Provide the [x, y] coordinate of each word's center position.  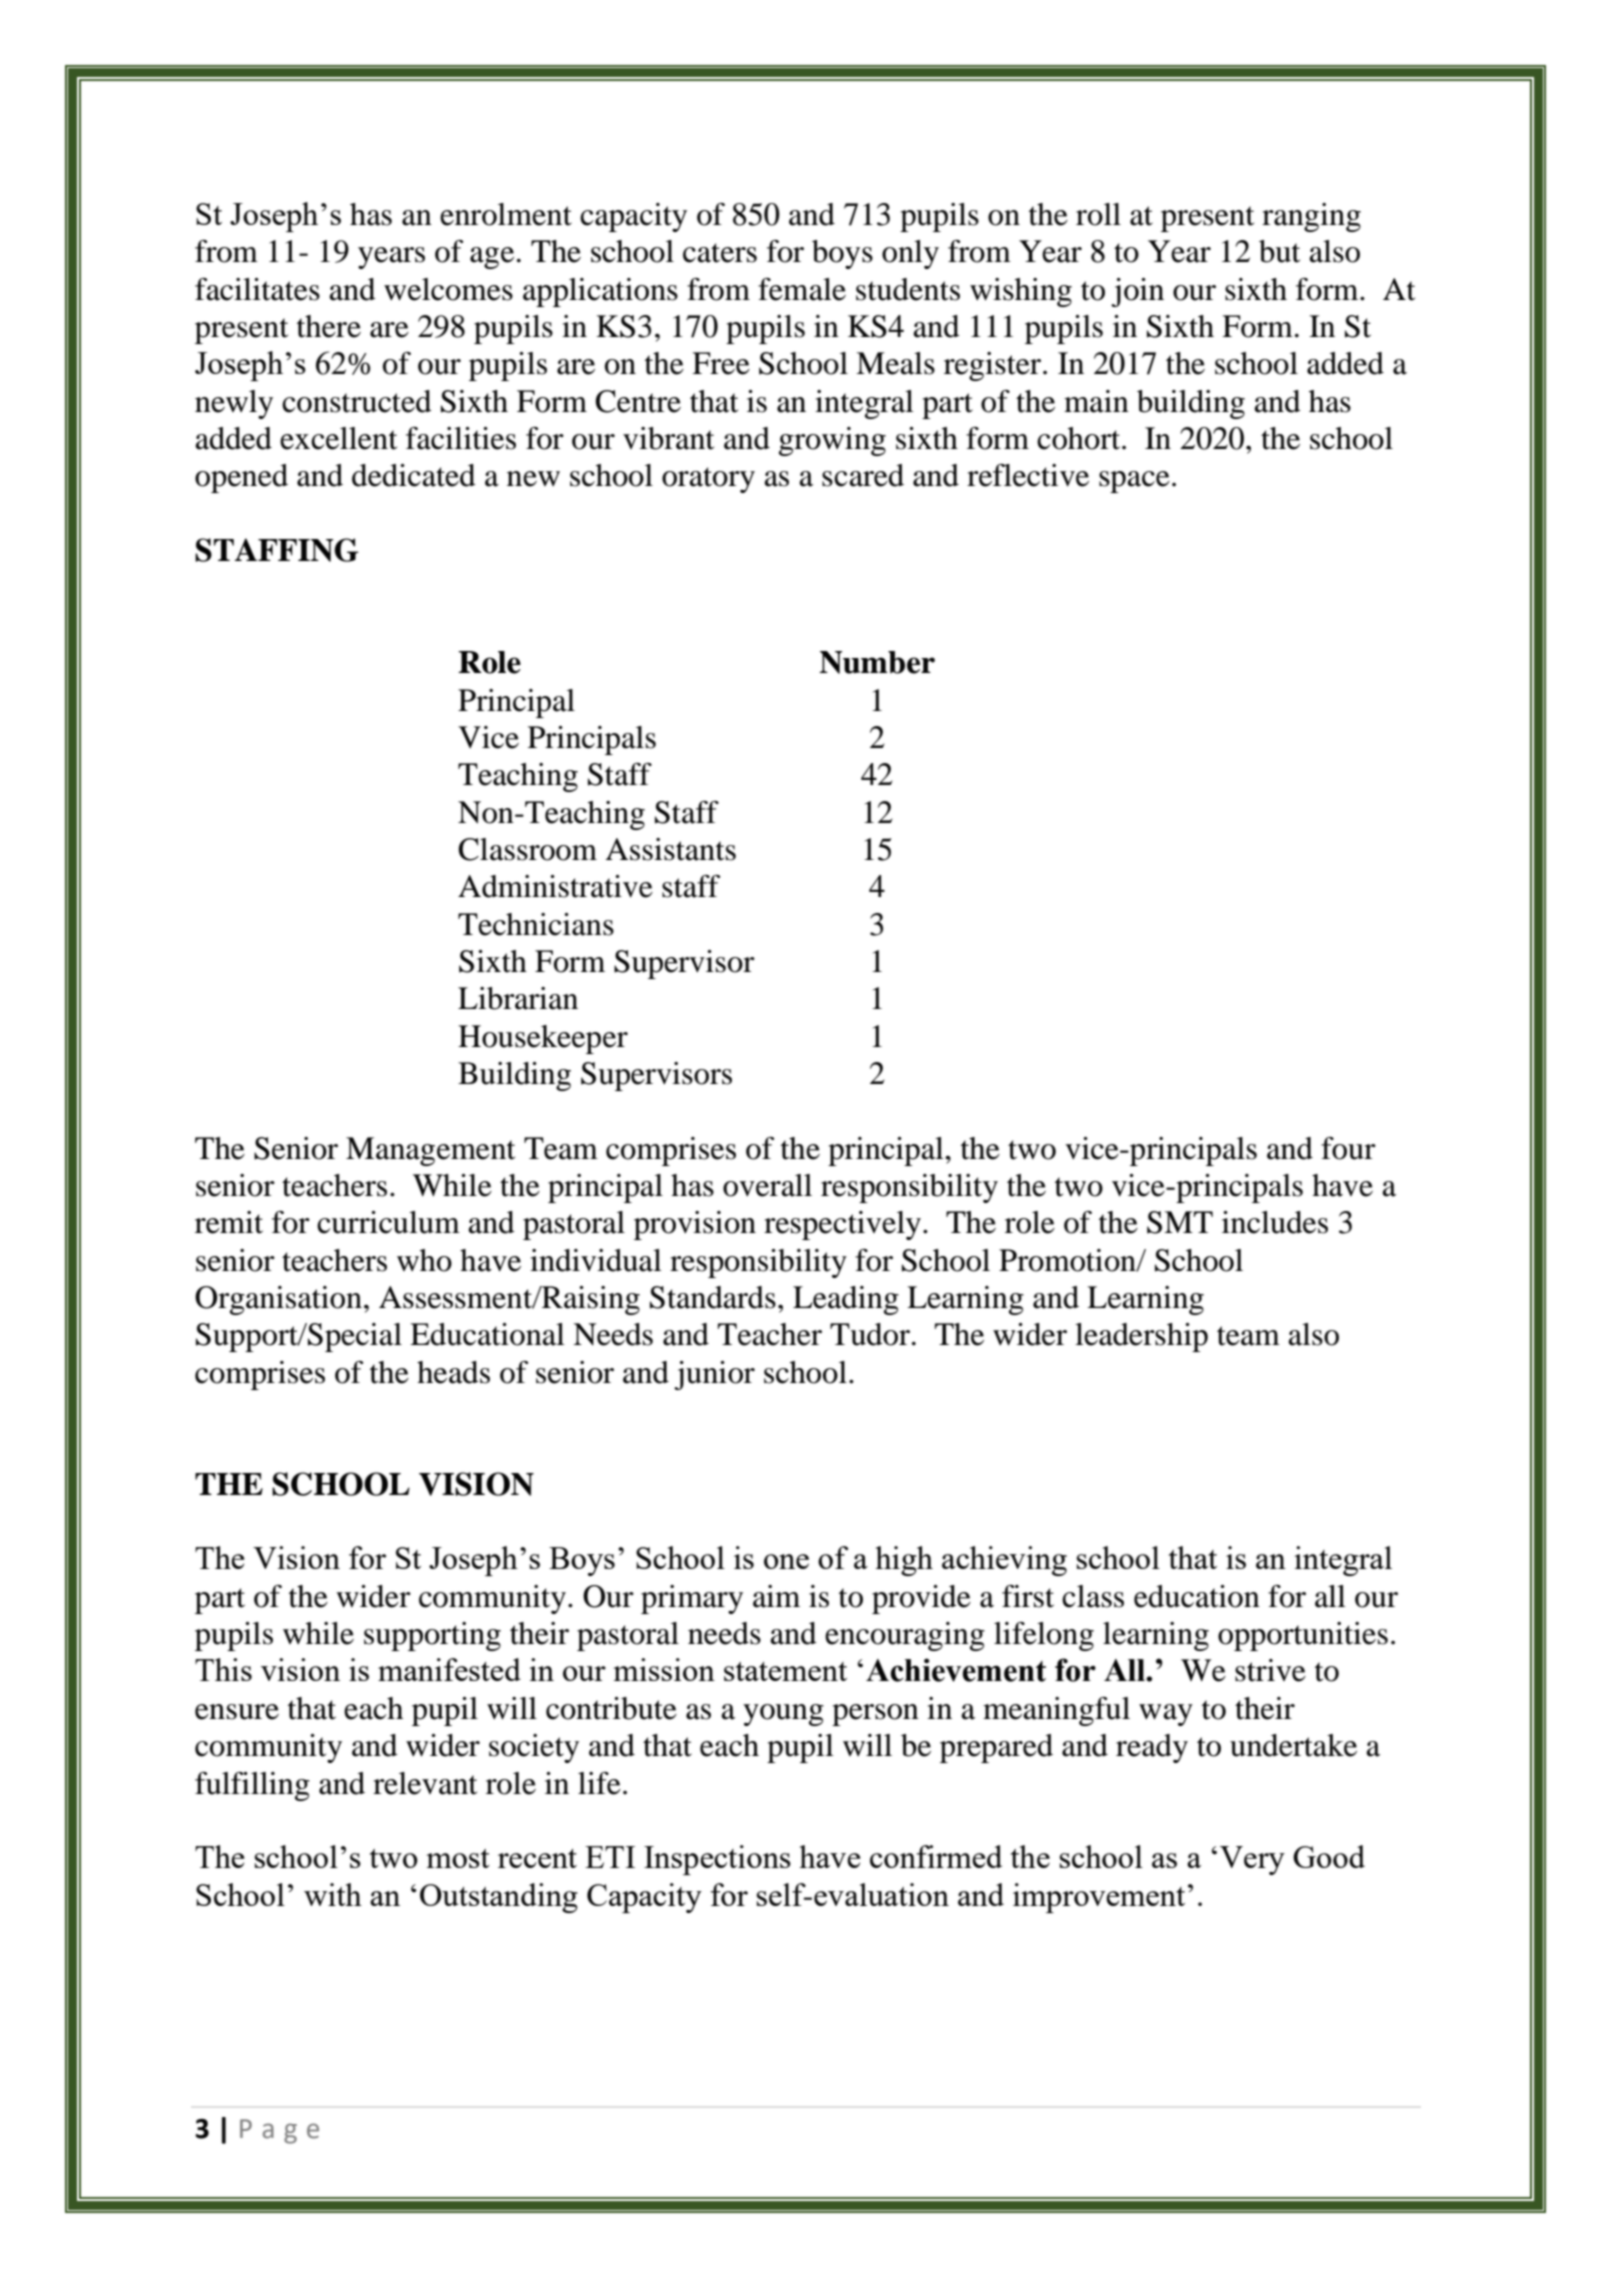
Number [877, 662]
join [1137, 292]
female [802, 289]
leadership [1141, 1337]
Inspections [717, 1860]
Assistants [670, 849]
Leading [846, 1300]
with [333, 1894]
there [329, 326]
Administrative [555, 886]
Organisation [278, 1300]
